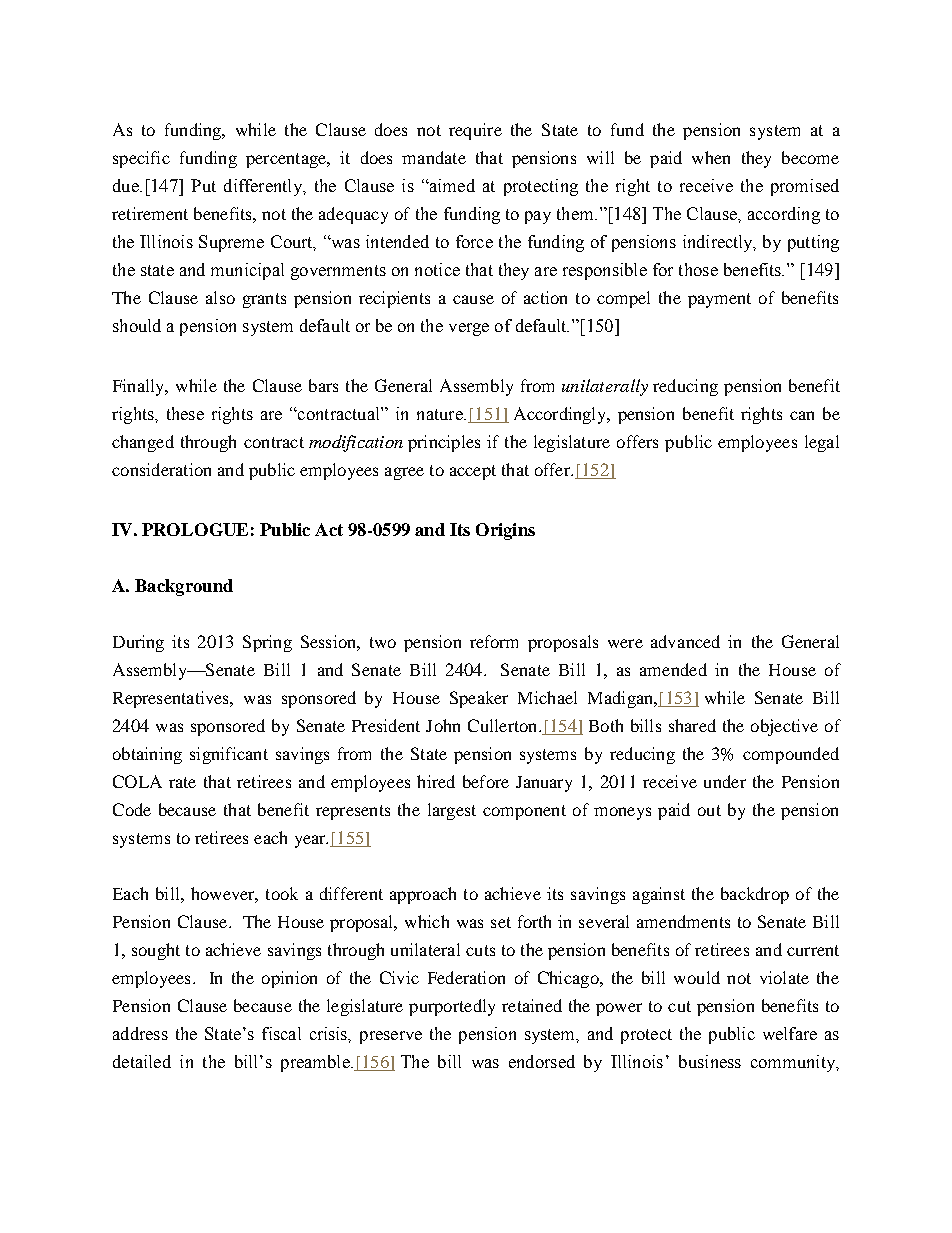 The width and height of the screenshot is (952, 1233). I want to click on these, so click(185, 413).
